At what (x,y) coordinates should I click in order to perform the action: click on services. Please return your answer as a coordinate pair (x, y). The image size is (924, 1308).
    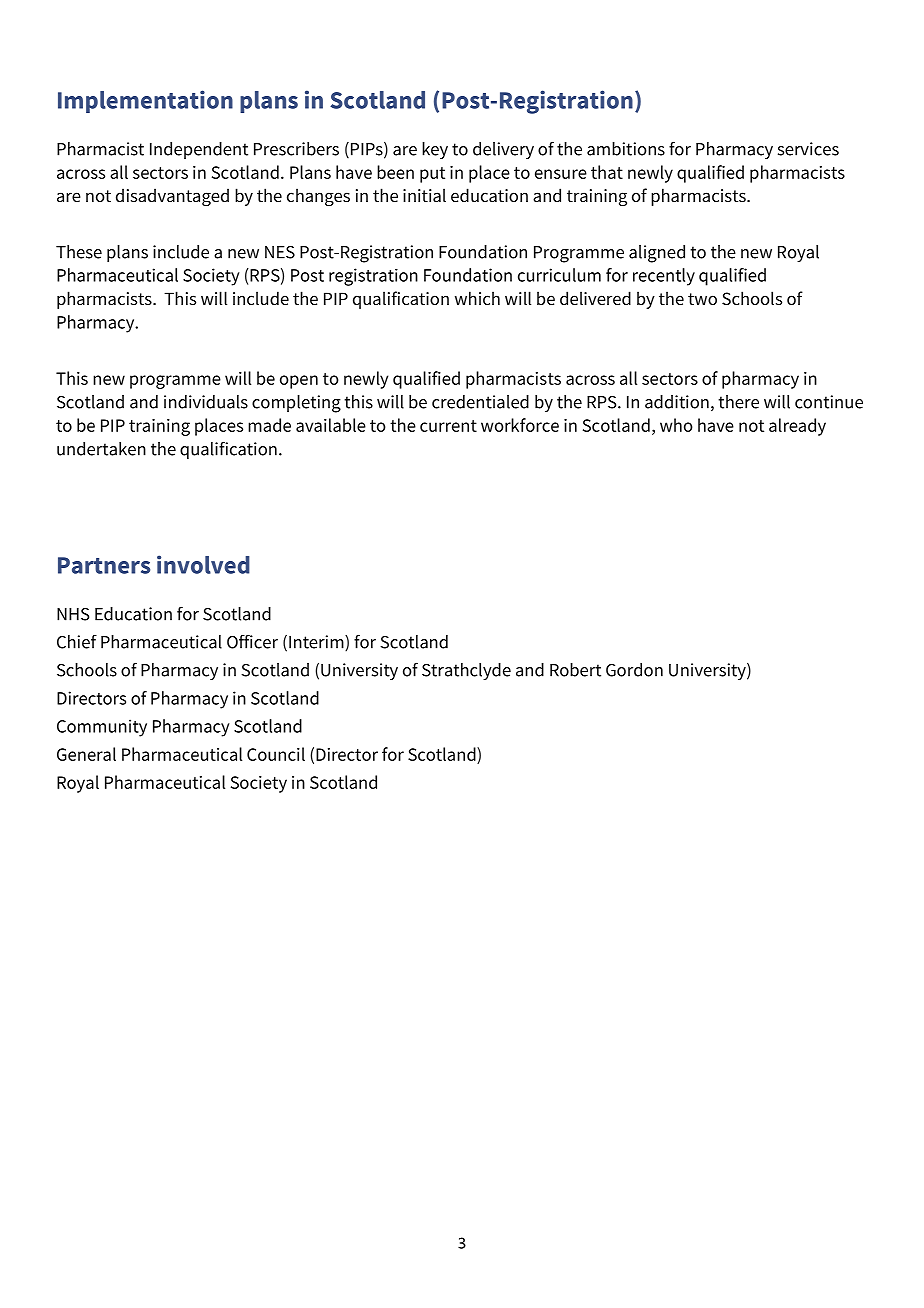
    Looking at the image, I should click on (808, 149).
